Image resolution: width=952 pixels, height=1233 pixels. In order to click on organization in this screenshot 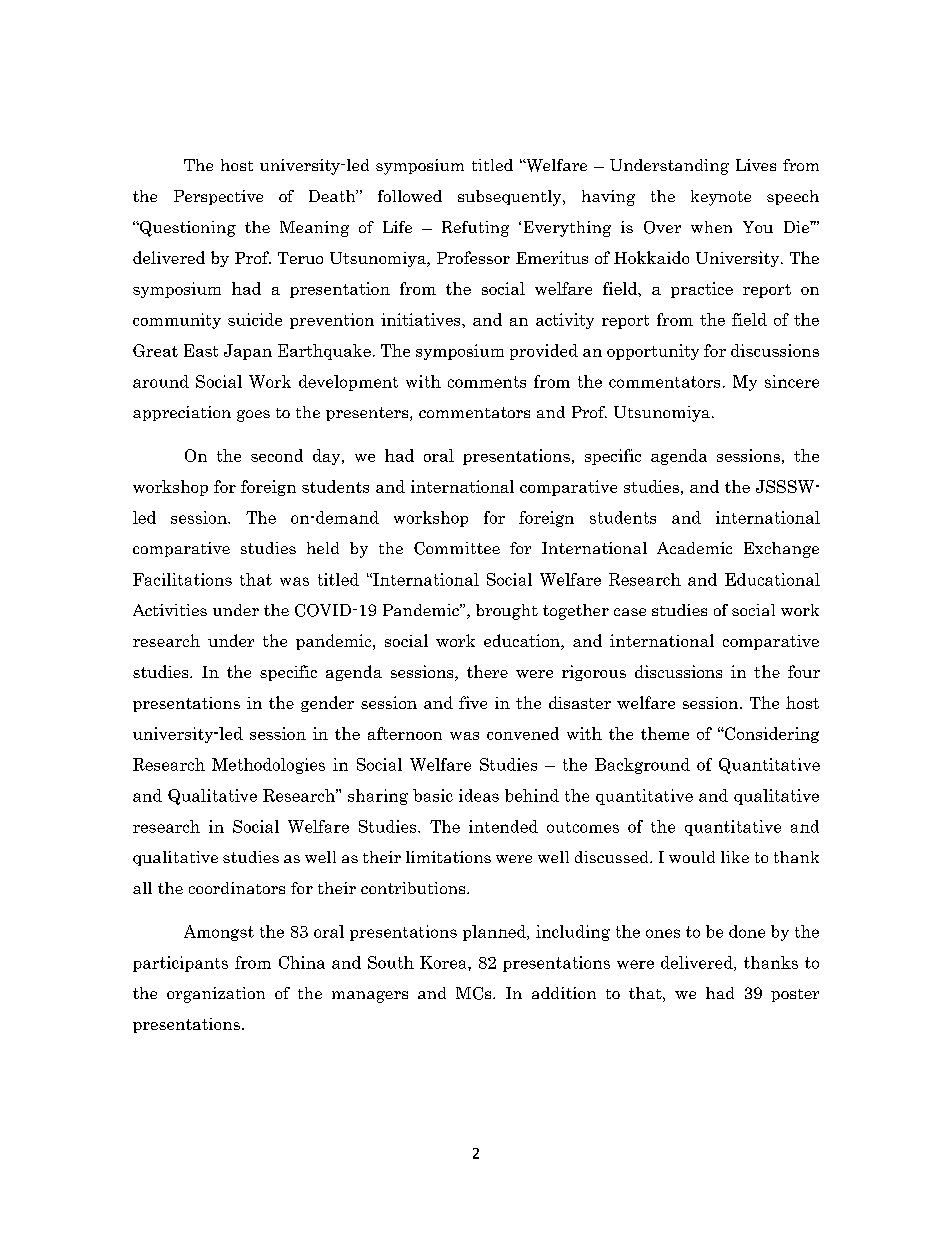, I will do `click(216, 995)`.
